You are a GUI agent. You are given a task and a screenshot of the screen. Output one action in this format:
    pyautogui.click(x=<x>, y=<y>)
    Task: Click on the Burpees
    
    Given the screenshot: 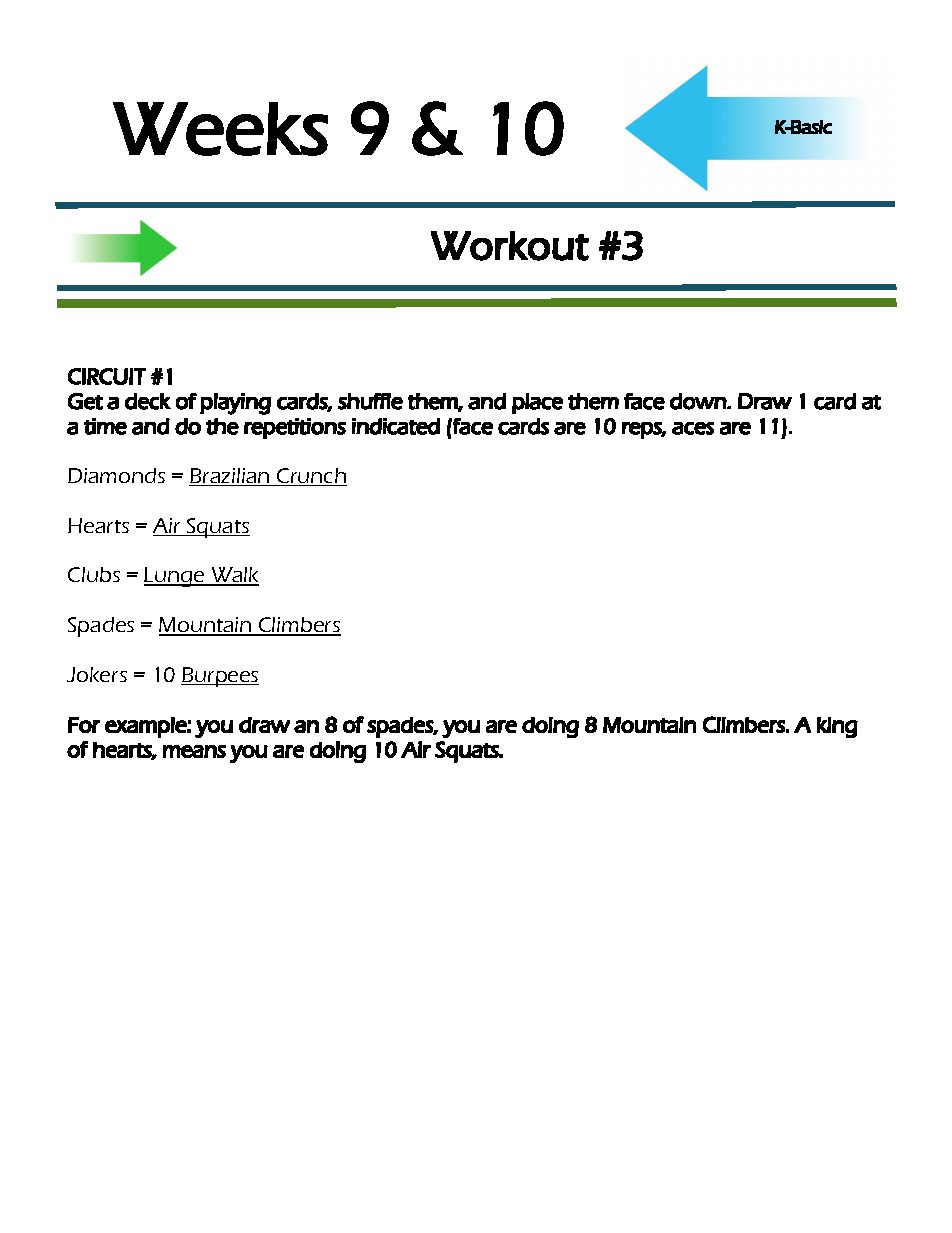 What is the action you would take?
    pyautogui.click(x=220, y=677)
